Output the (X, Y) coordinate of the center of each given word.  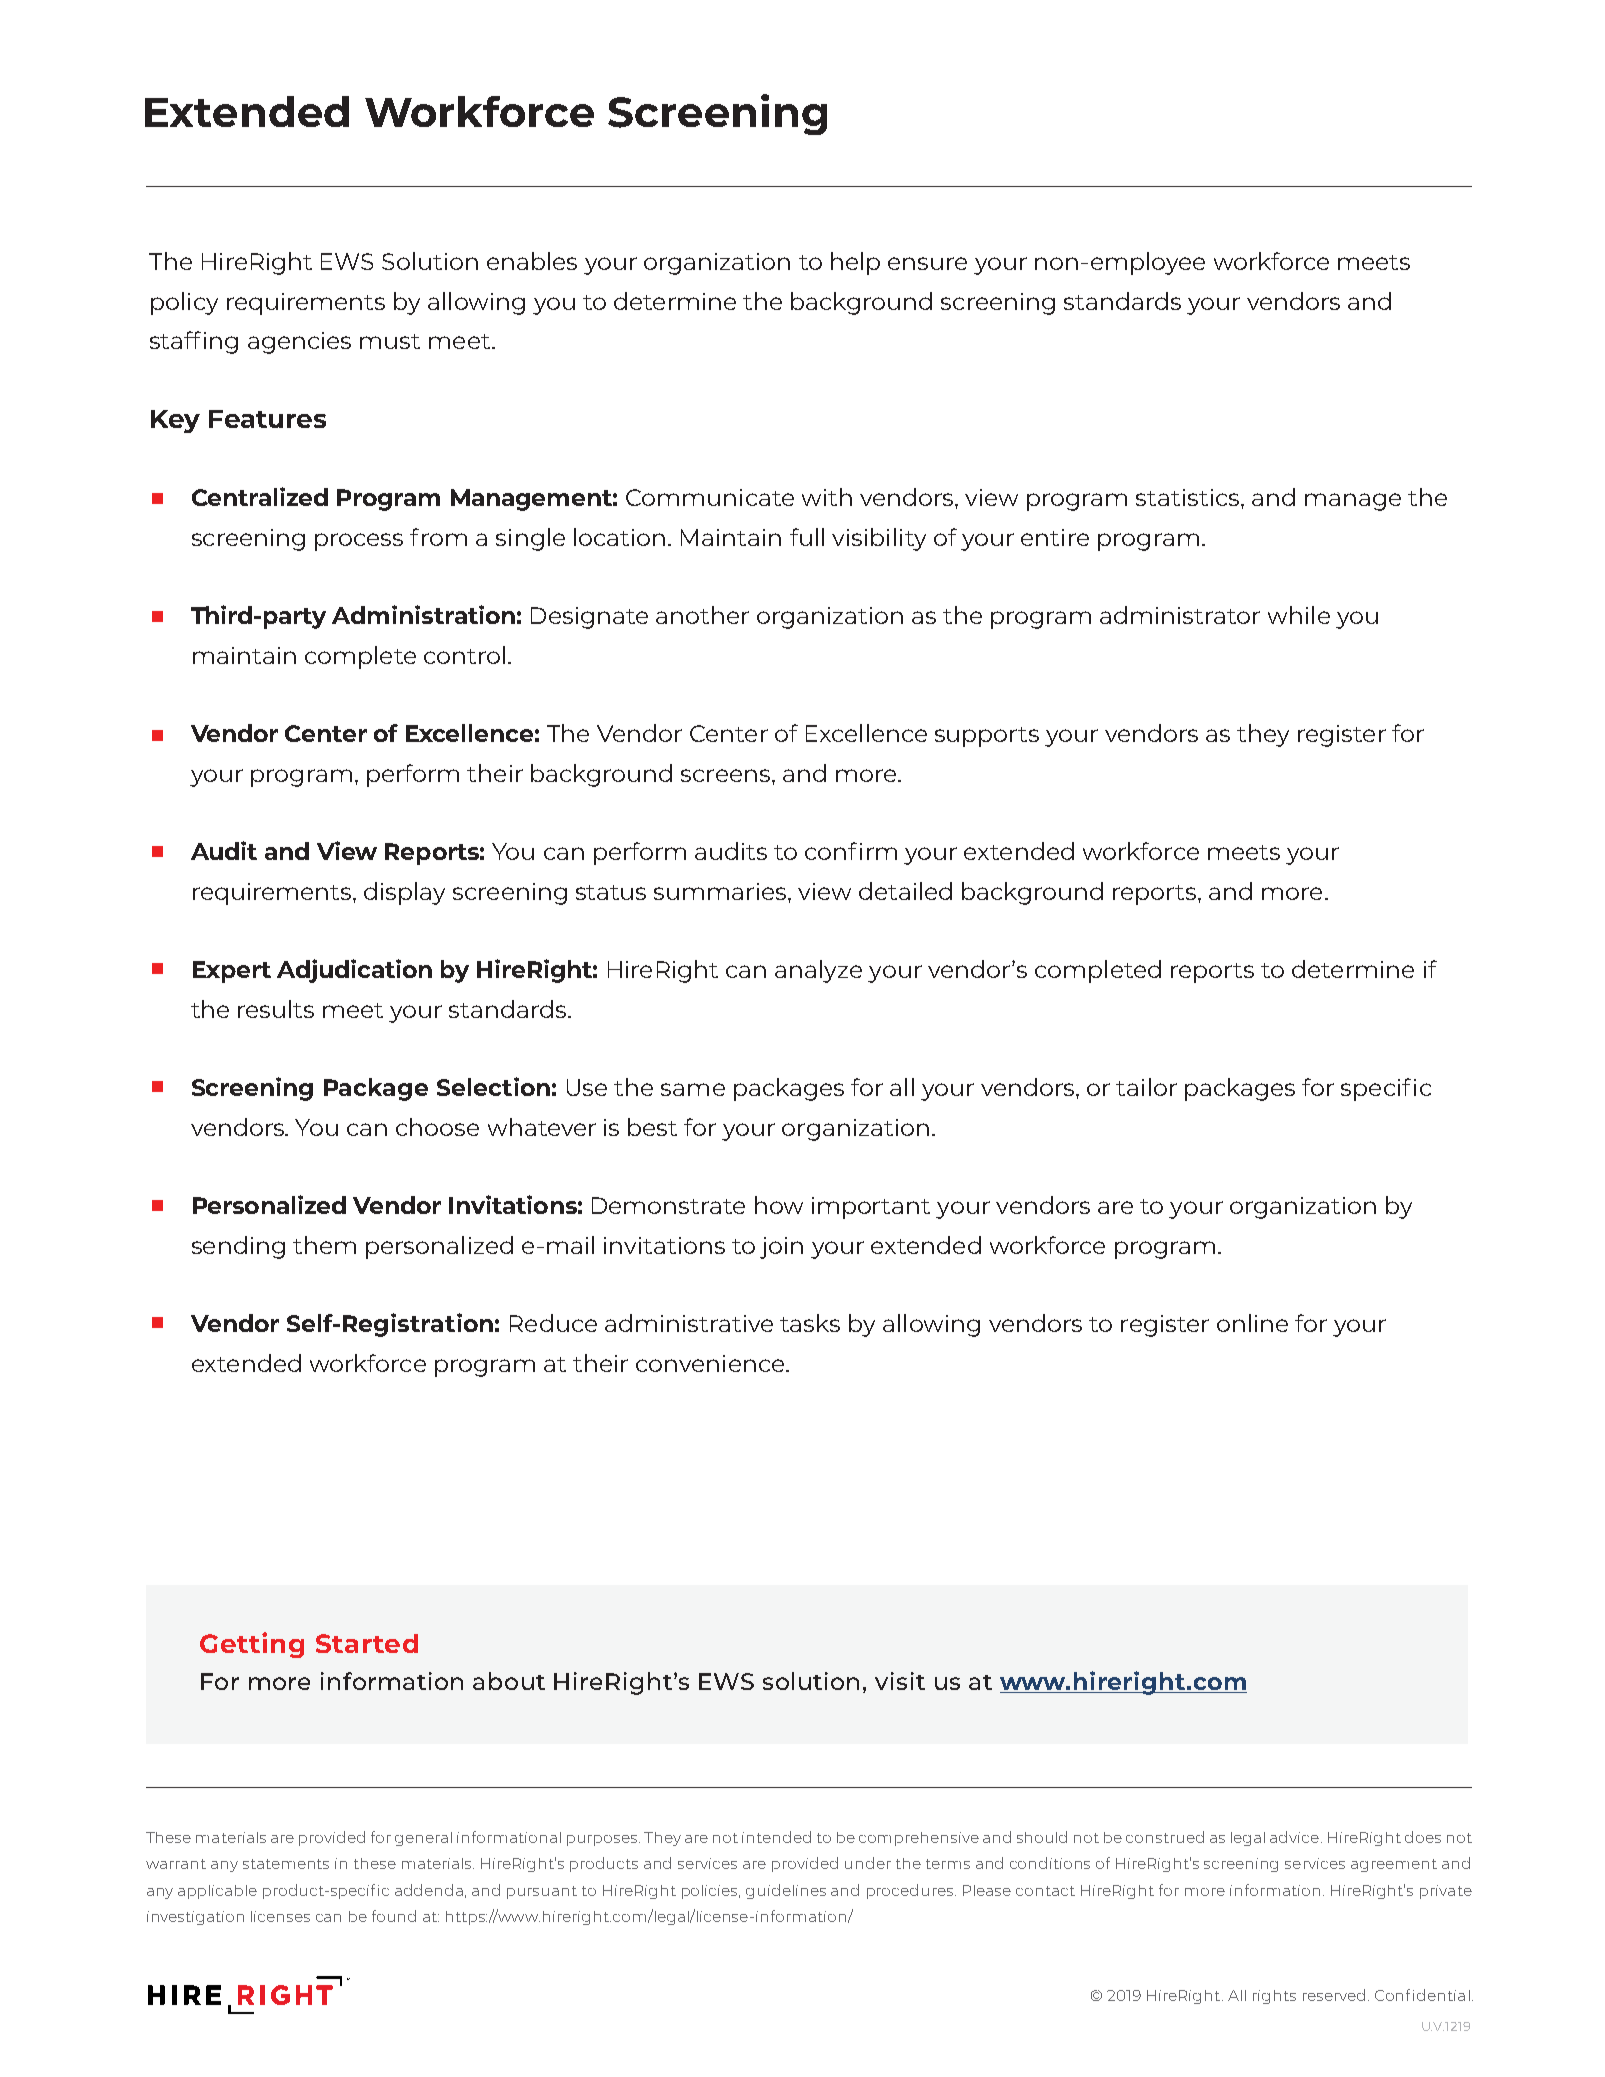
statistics (1187, 497)
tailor (1146, 1087)
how (779, 1205)
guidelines (786, 1891)
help (855, 263)
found (394, 1916)
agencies (299, 343)
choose (437, 1127)
